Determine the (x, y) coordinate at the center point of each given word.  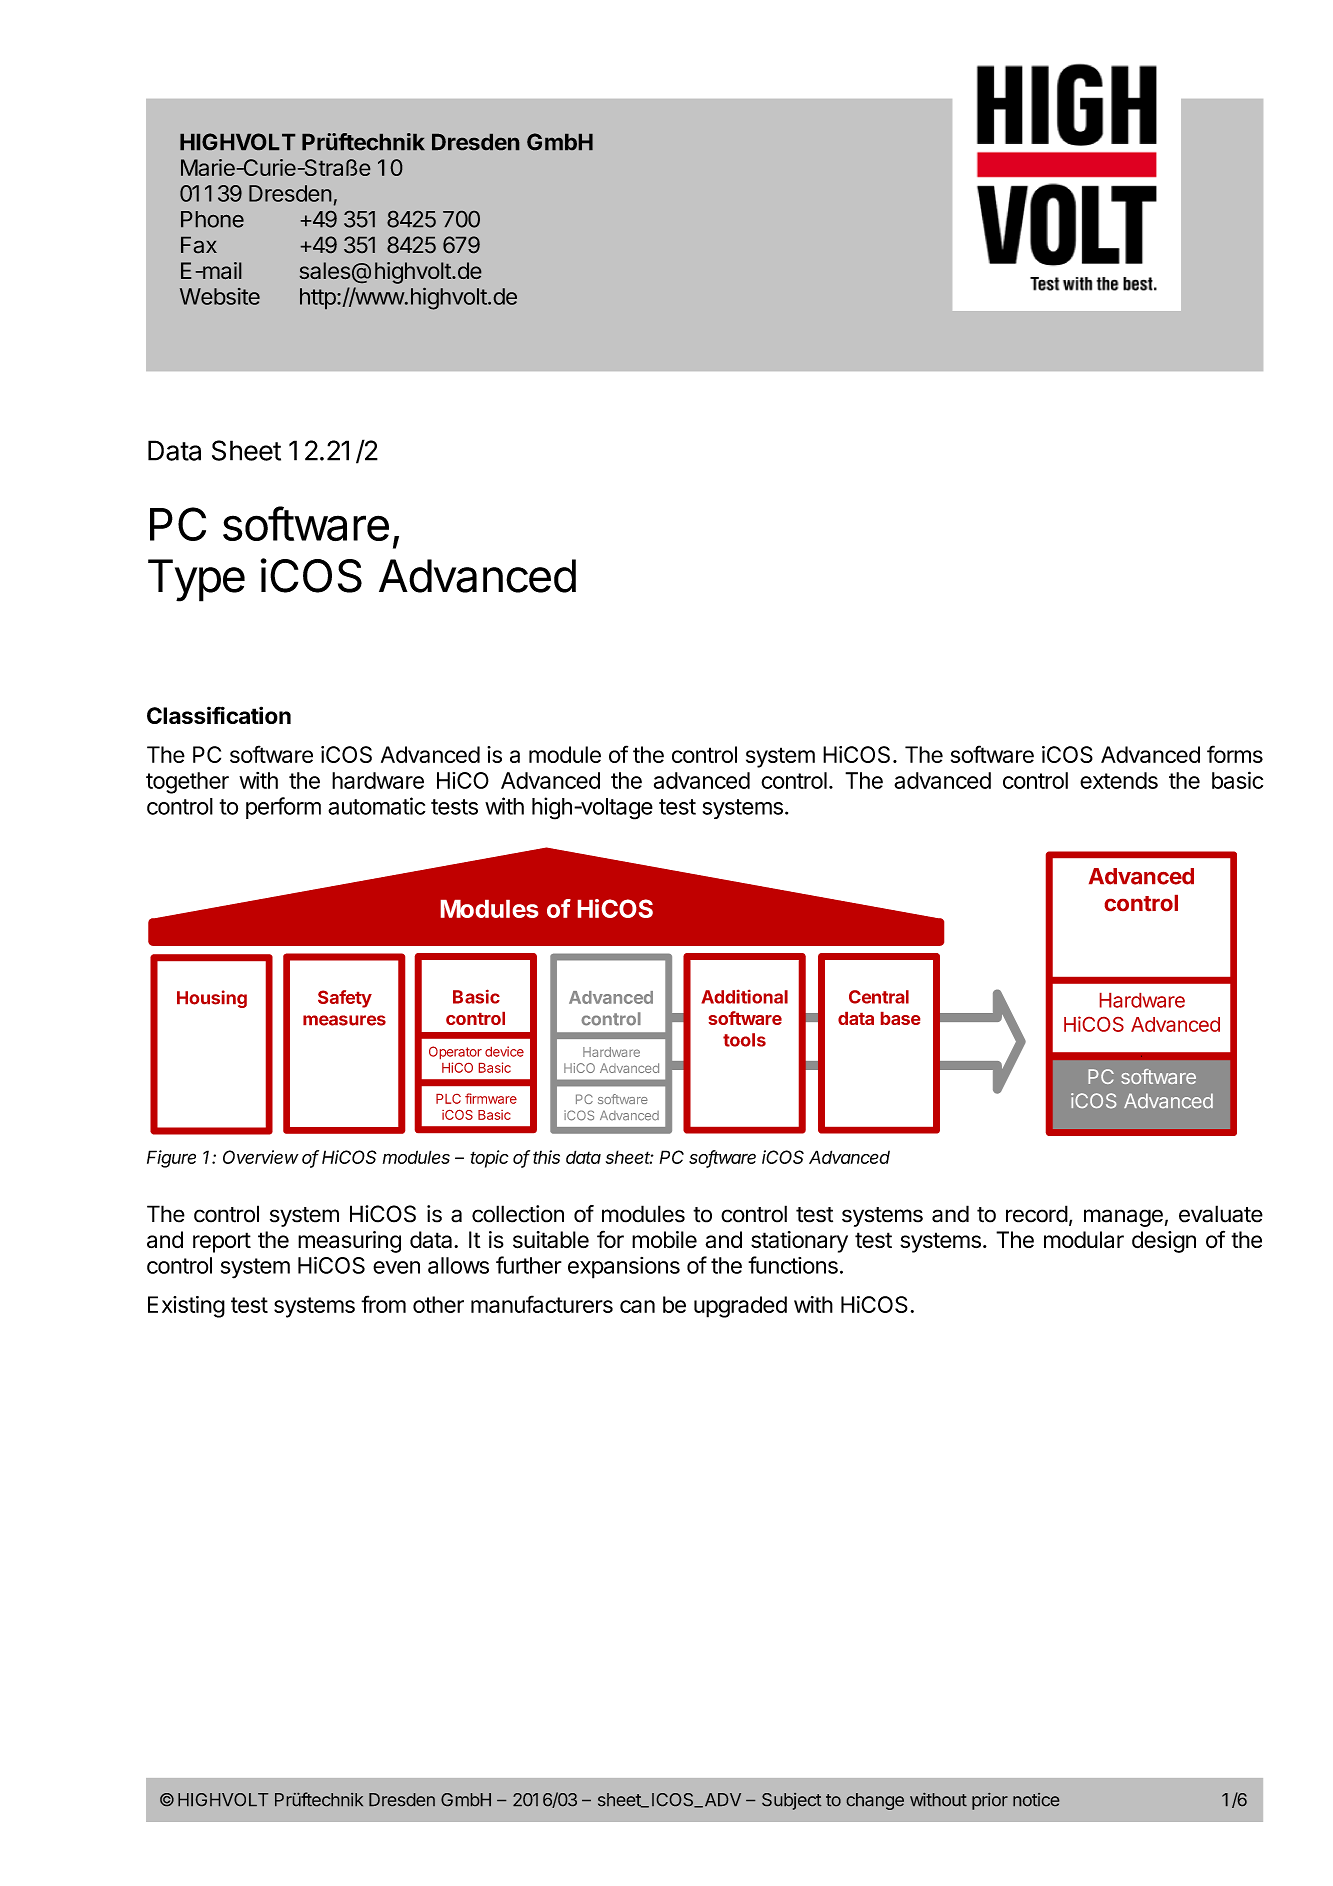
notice (1036, 1799)
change (875, 1801)
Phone (212, 219)
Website (220, 296)
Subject (791, 1801)
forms (1235, 754)
